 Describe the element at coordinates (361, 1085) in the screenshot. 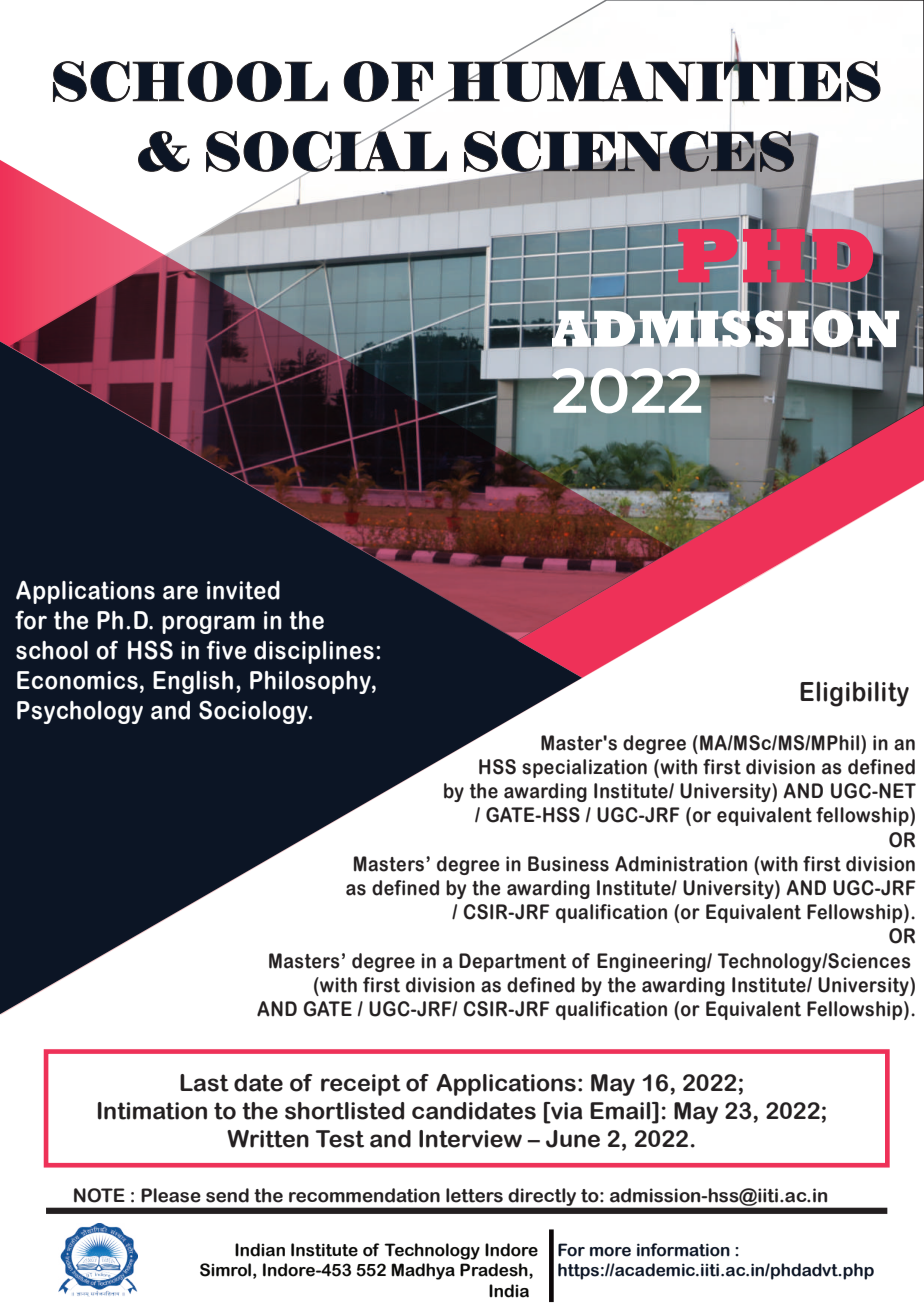

I see `receipt` at that location.
